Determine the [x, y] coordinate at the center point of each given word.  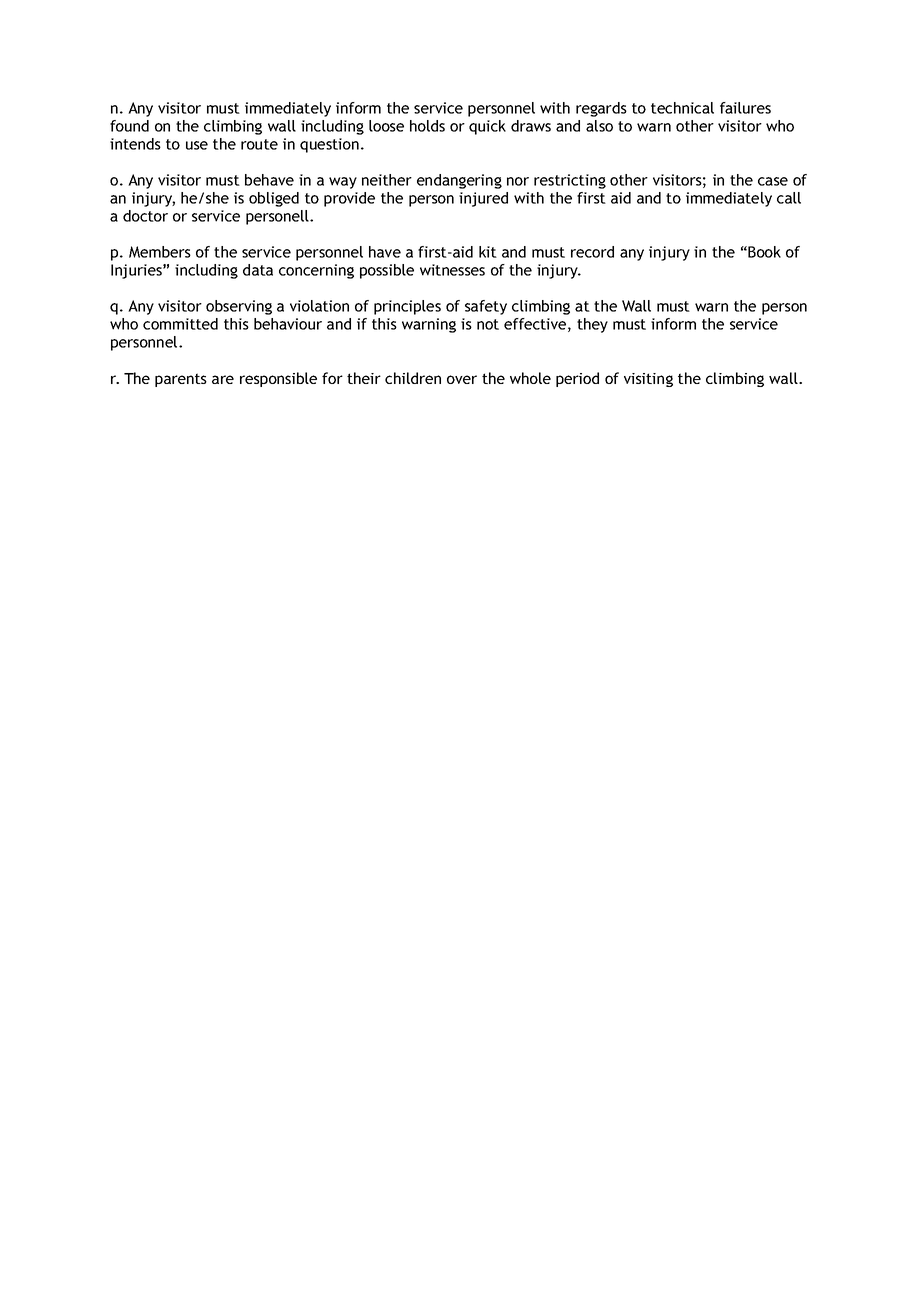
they [592, 325]
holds [427, 126]
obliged [274, 199]
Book [764, 252]
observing [239, 307]
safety [486, 307]
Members [160, 252]
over [462, 379]
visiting [648, 380]
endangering [459, 181]
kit [488, 252]
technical [682, 108]
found [129, 126]
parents [181, 380]
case [773, 181]
